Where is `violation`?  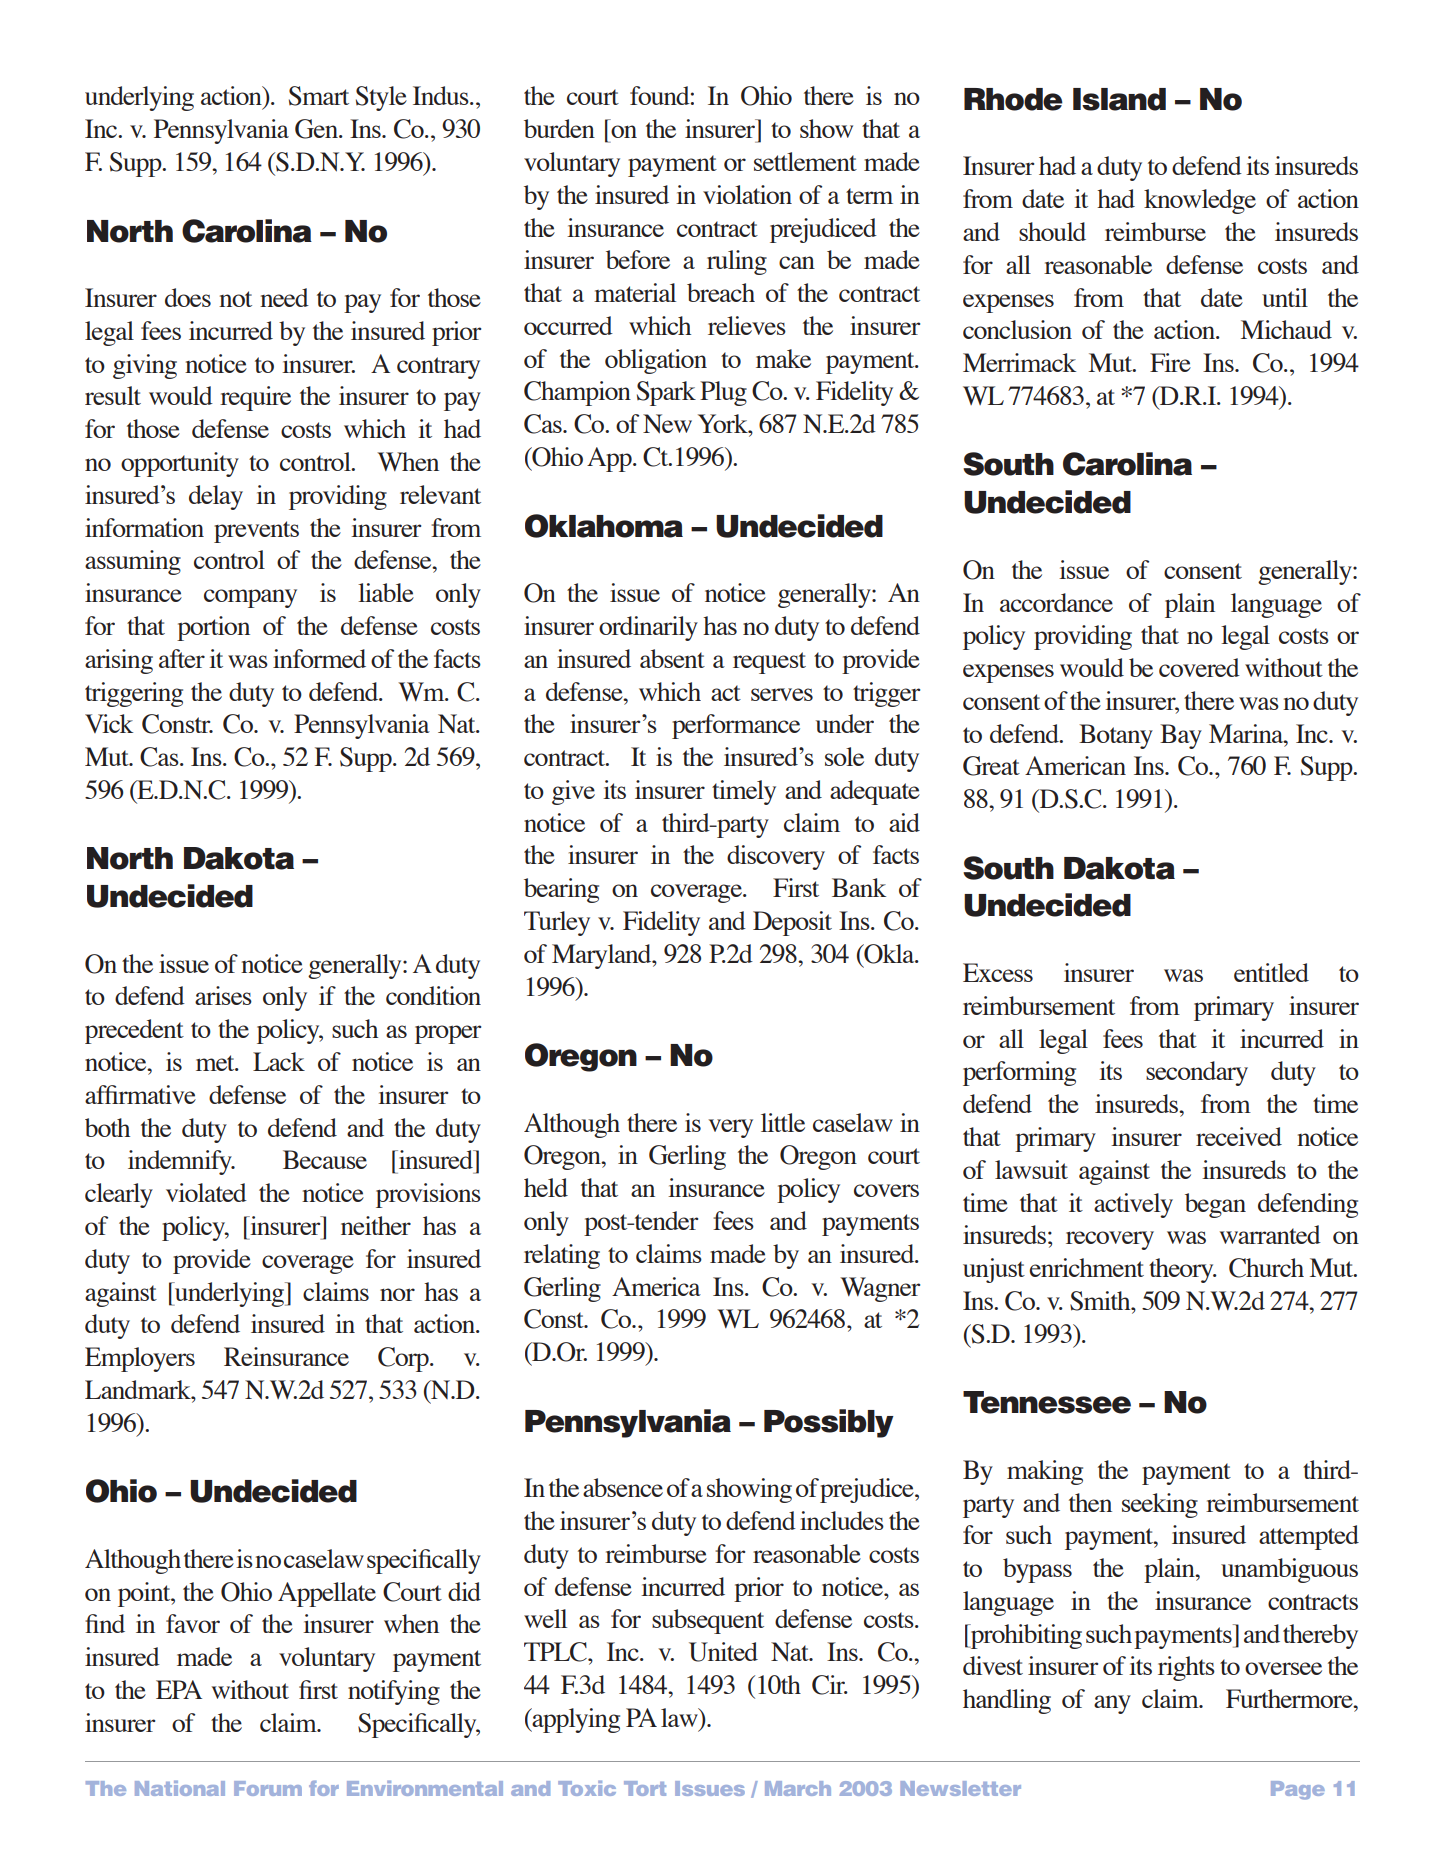
violation is located at coordinates (747, 194).
